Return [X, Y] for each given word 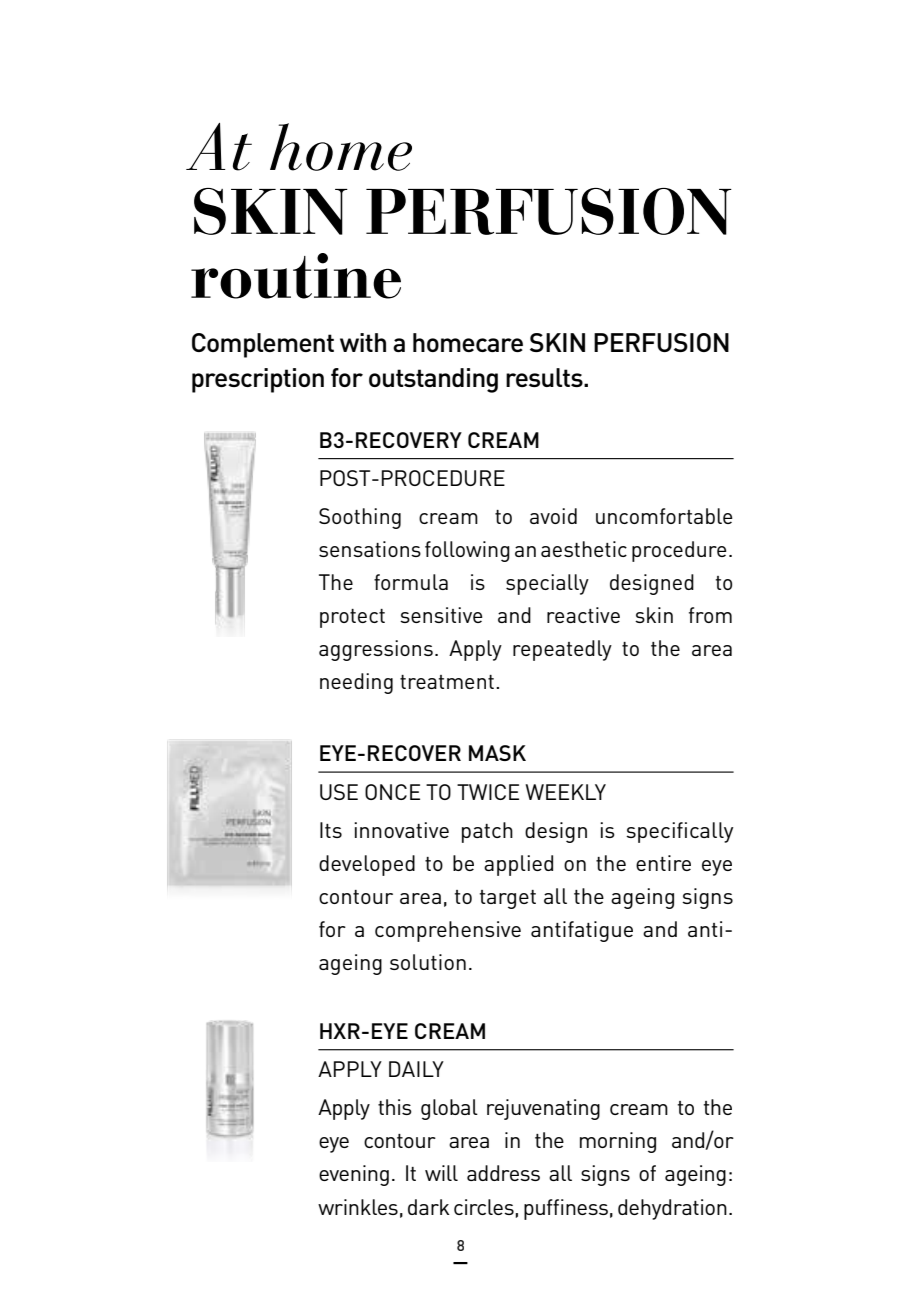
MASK [497, 753]
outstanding [433, 380]
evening [354, 1175]
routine [296, 276]
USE [339, 792]
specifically [680, 832]
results [545, 377]
